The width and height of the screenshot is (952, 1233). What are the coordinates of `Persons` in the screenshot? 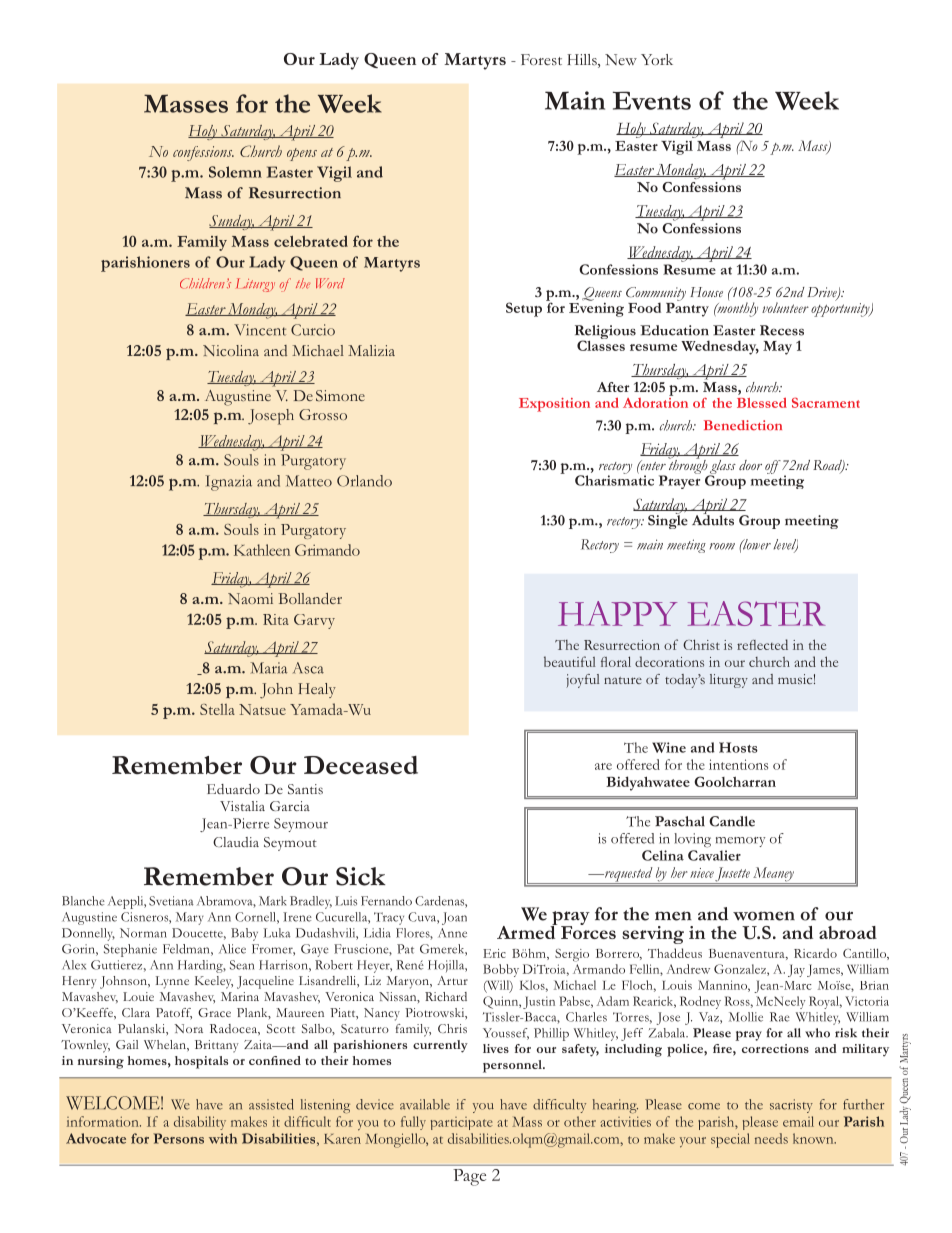 It's located at (178, 1138).
